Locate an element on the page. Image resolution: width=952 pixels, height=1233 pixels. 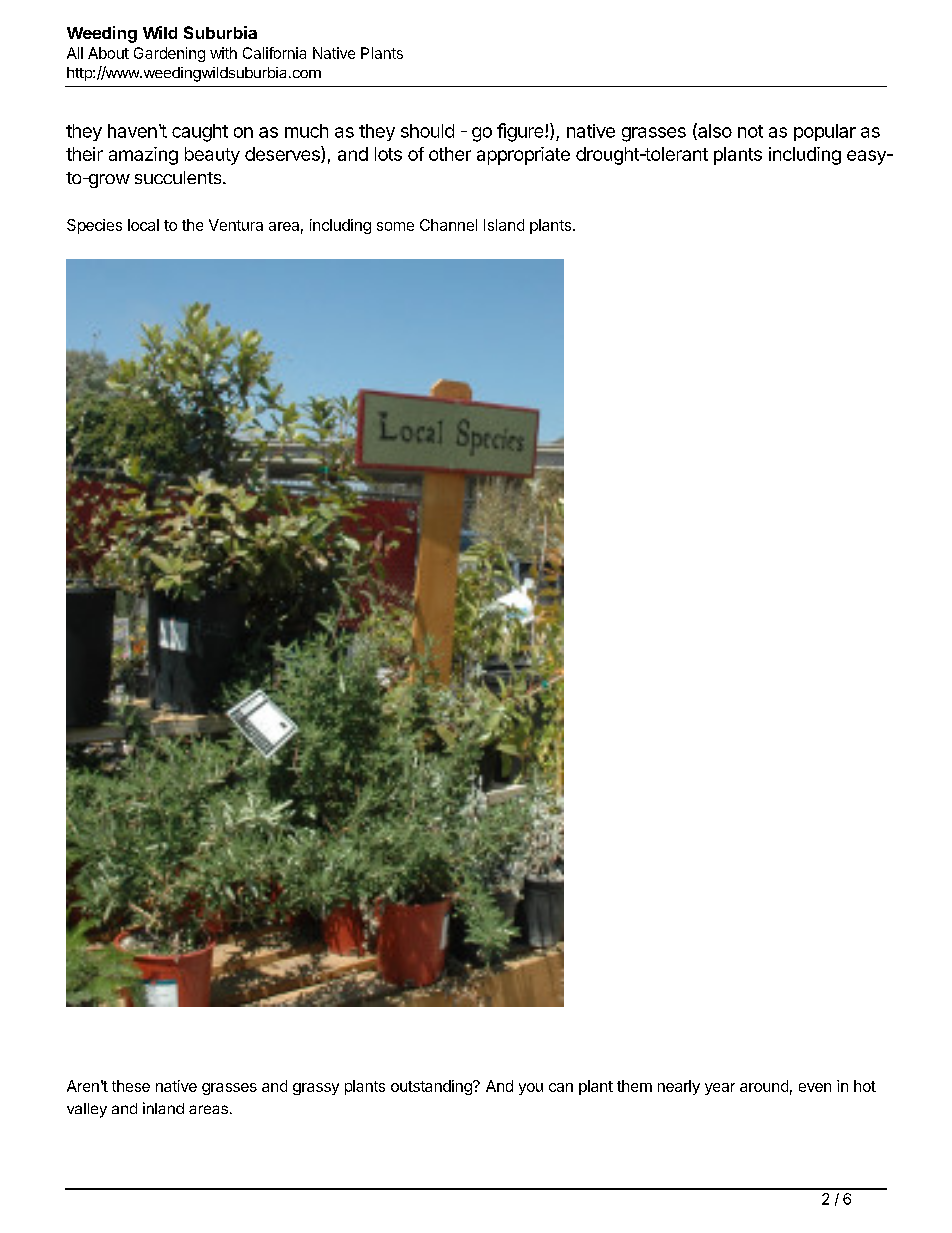
these is located at coordinates (131, 1086).
